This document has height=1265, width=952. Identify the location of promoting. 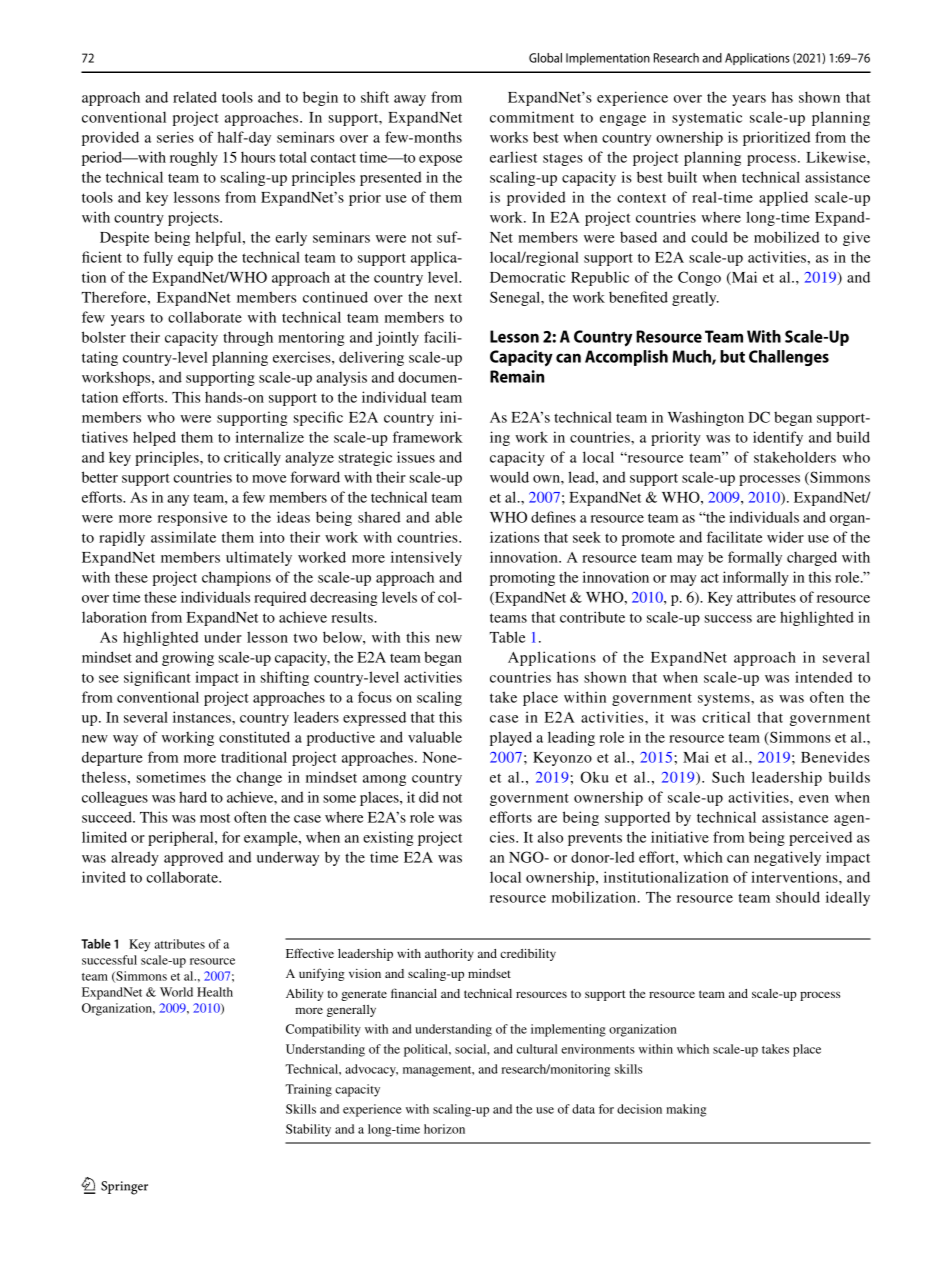
(522, 578).
